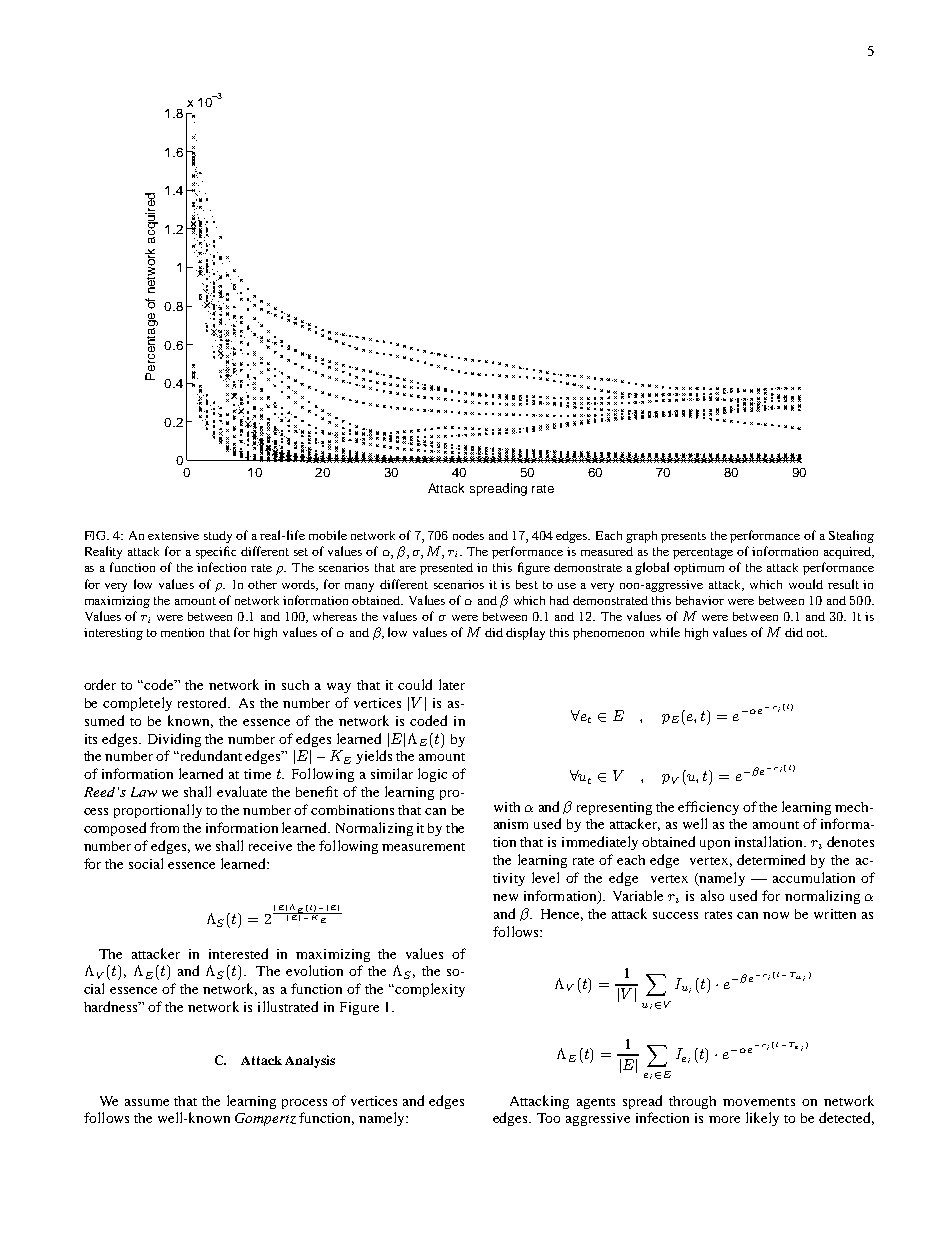 The height and width of the image is (1233, 952). What do you see at coordinates (708, 808) in the image?
I see `efficiency` at bounding box center [708, 808].
